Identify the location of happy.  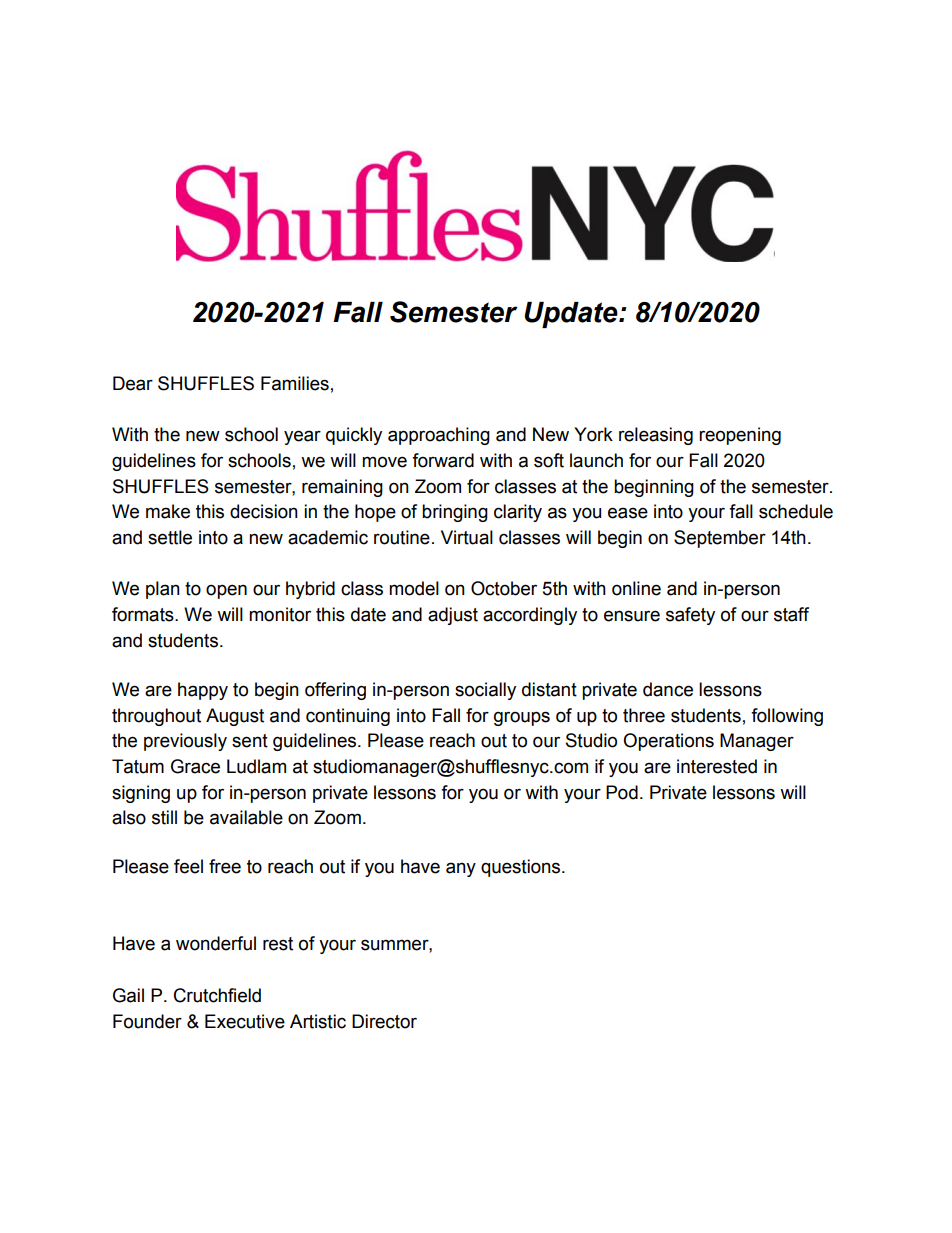
(203, 691).
